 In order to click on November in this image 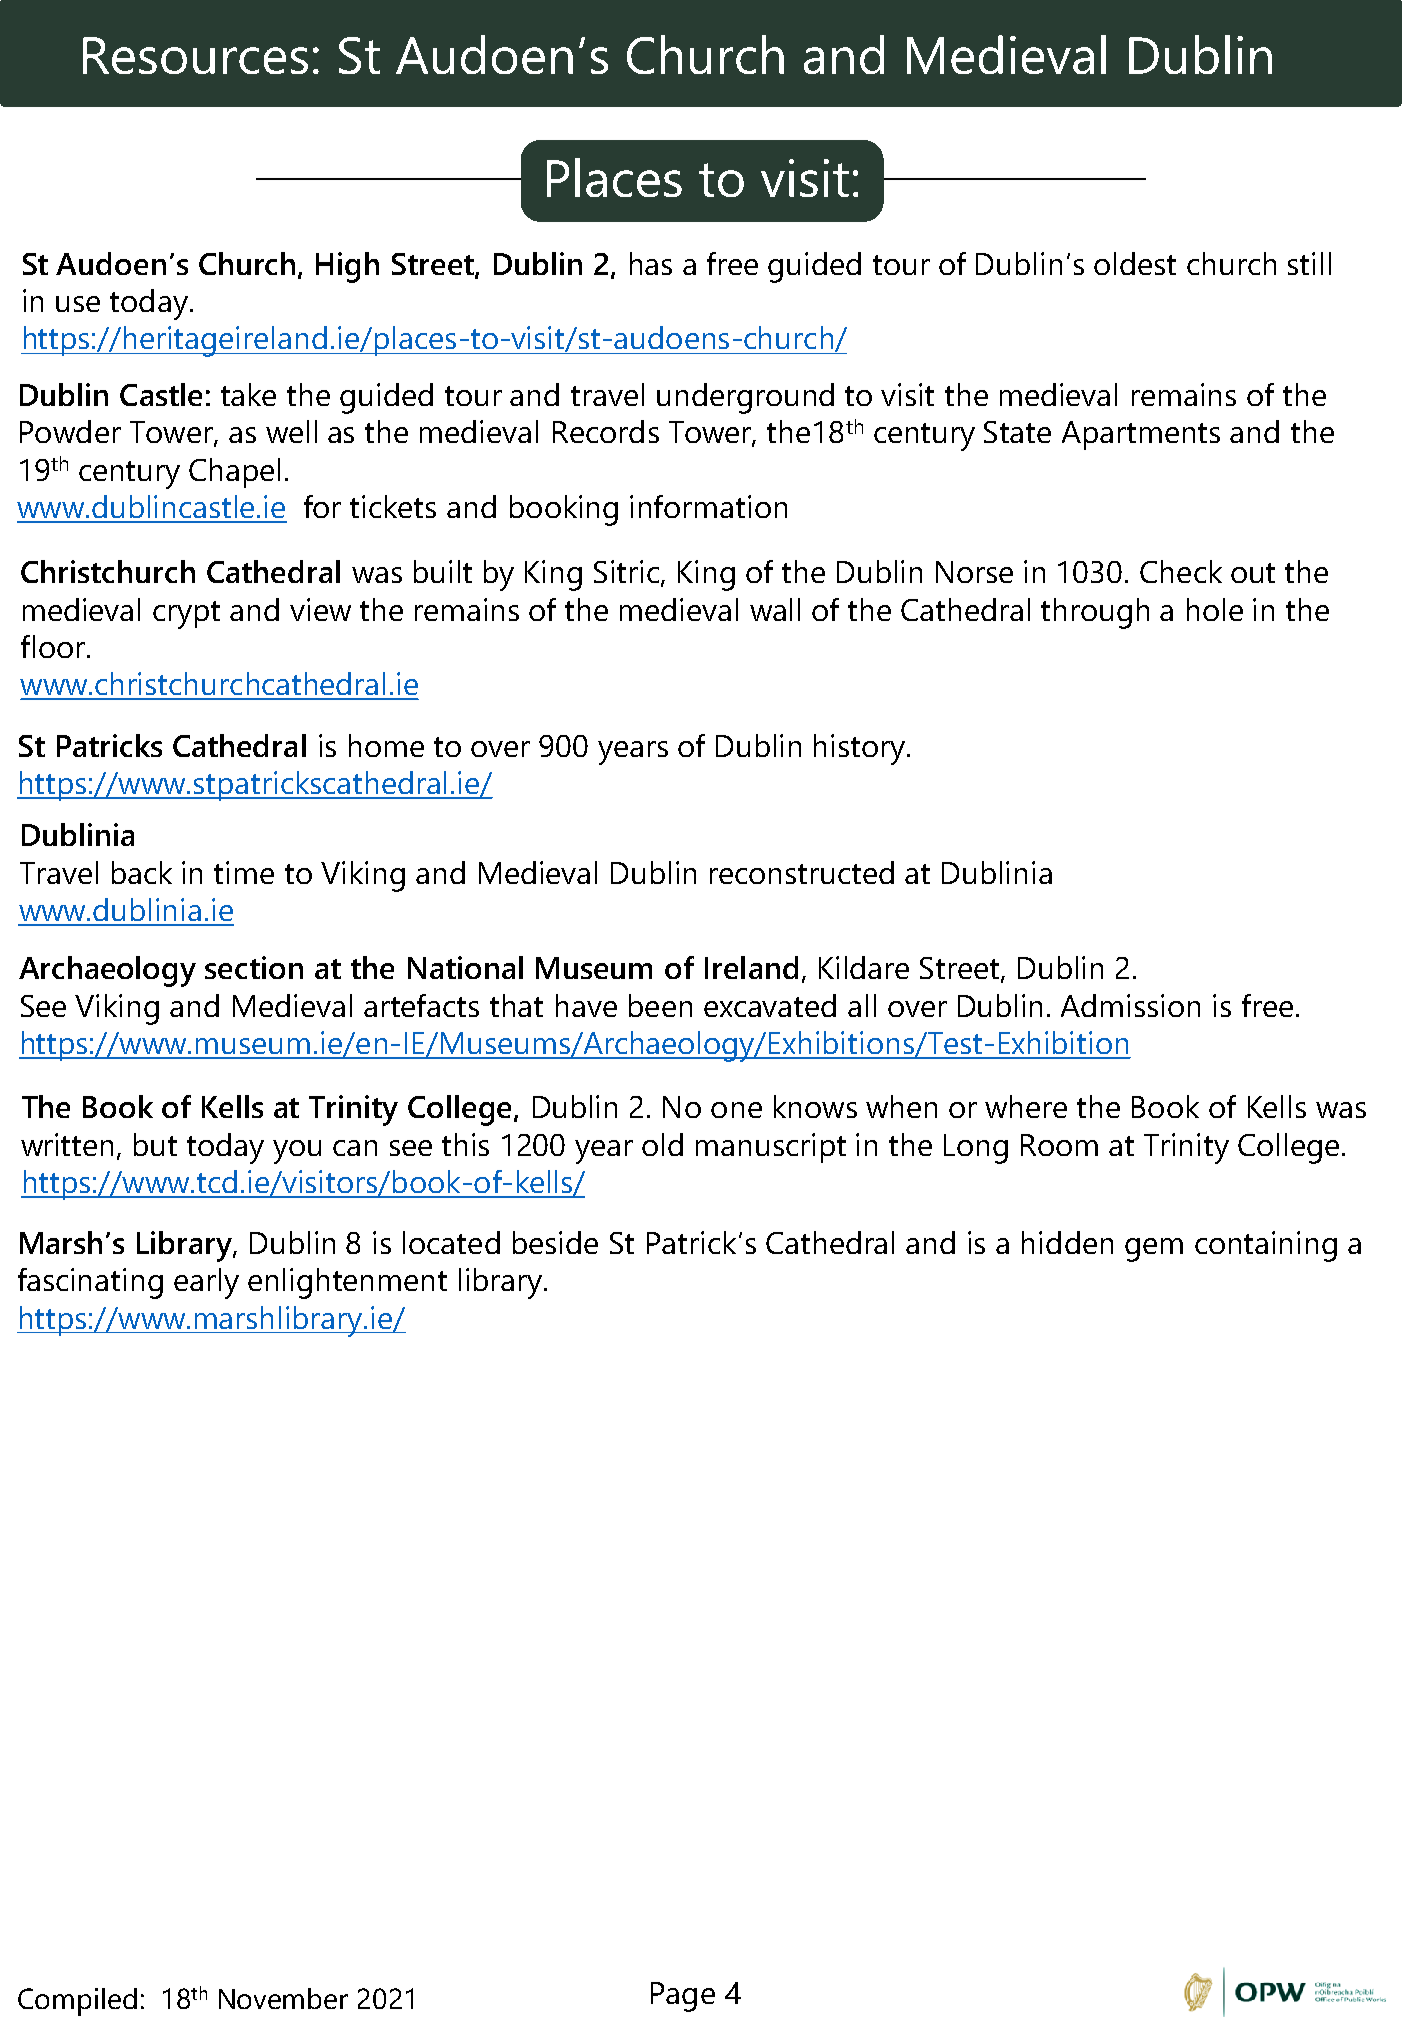, I will do `click(283, 1998)`.
